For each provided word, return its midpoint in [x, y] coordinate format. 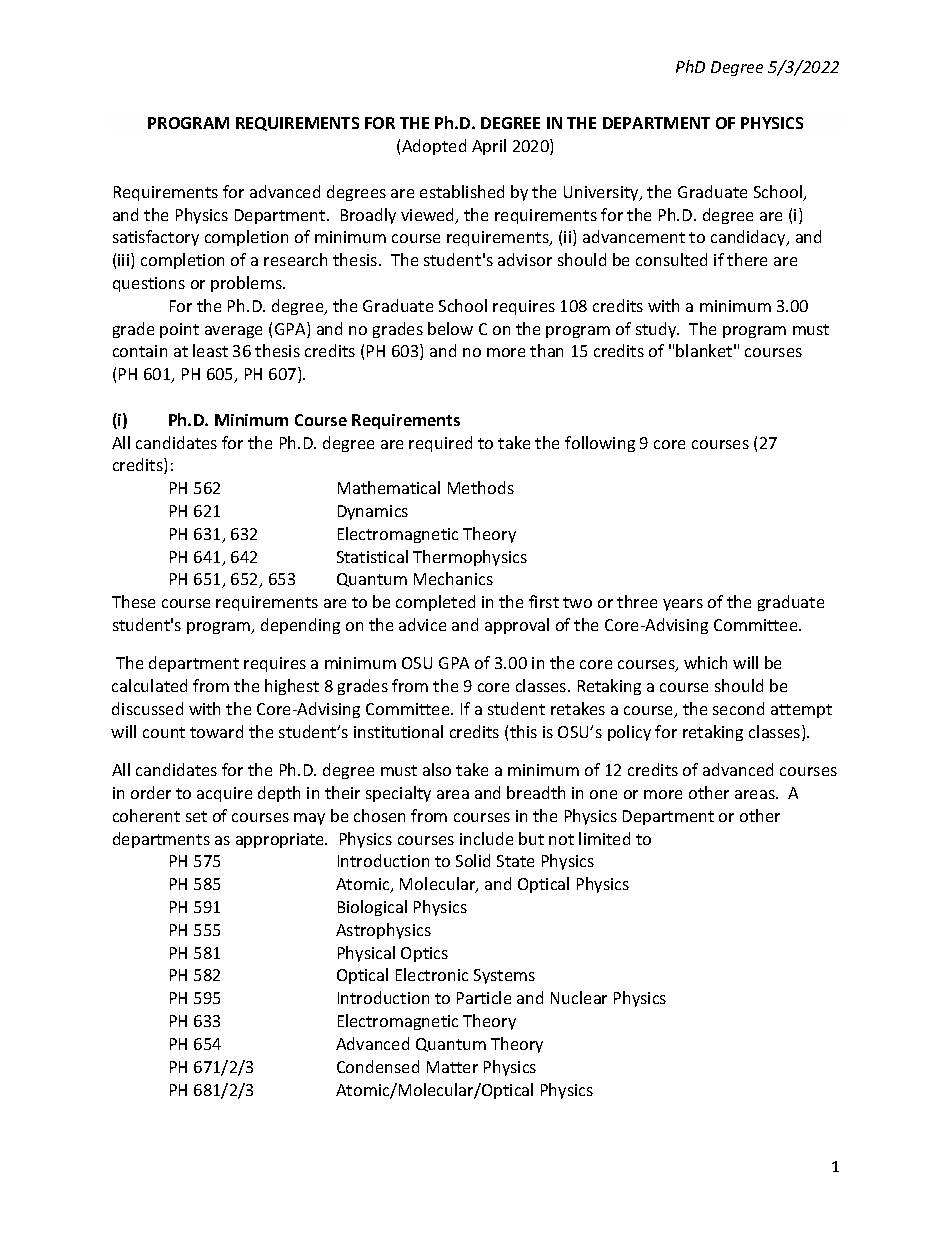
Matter [452, 1067]
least [210, 350]
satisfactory [156, 238]
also [437, 769]
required [440, 444]
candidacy [749, 238]
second [738, 708]
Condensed [378, 1066]
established [462, 191]
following [600, 444]
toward [216, 731]
